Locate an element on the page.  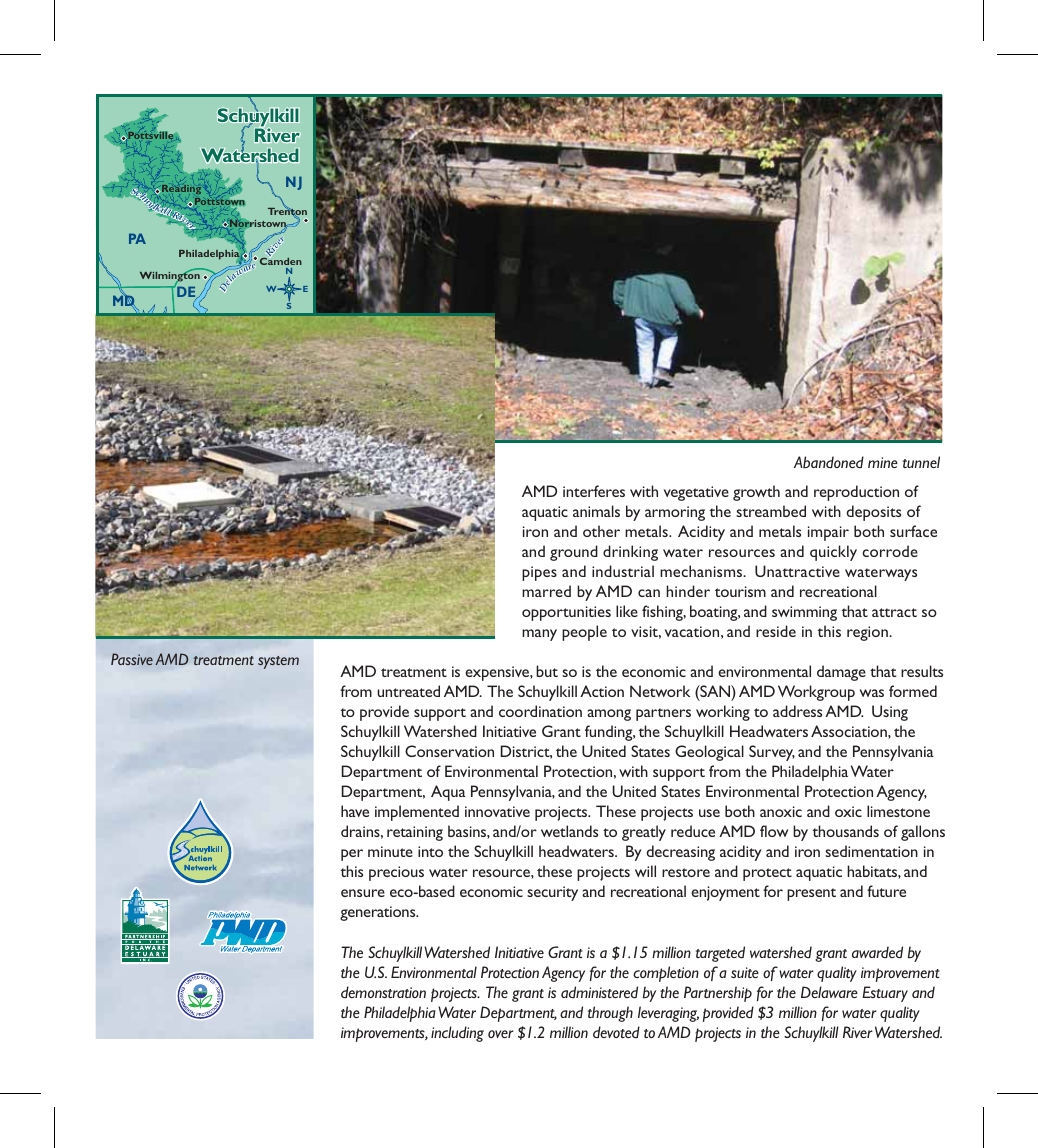
swimming is located at coordinates (804, 613).
